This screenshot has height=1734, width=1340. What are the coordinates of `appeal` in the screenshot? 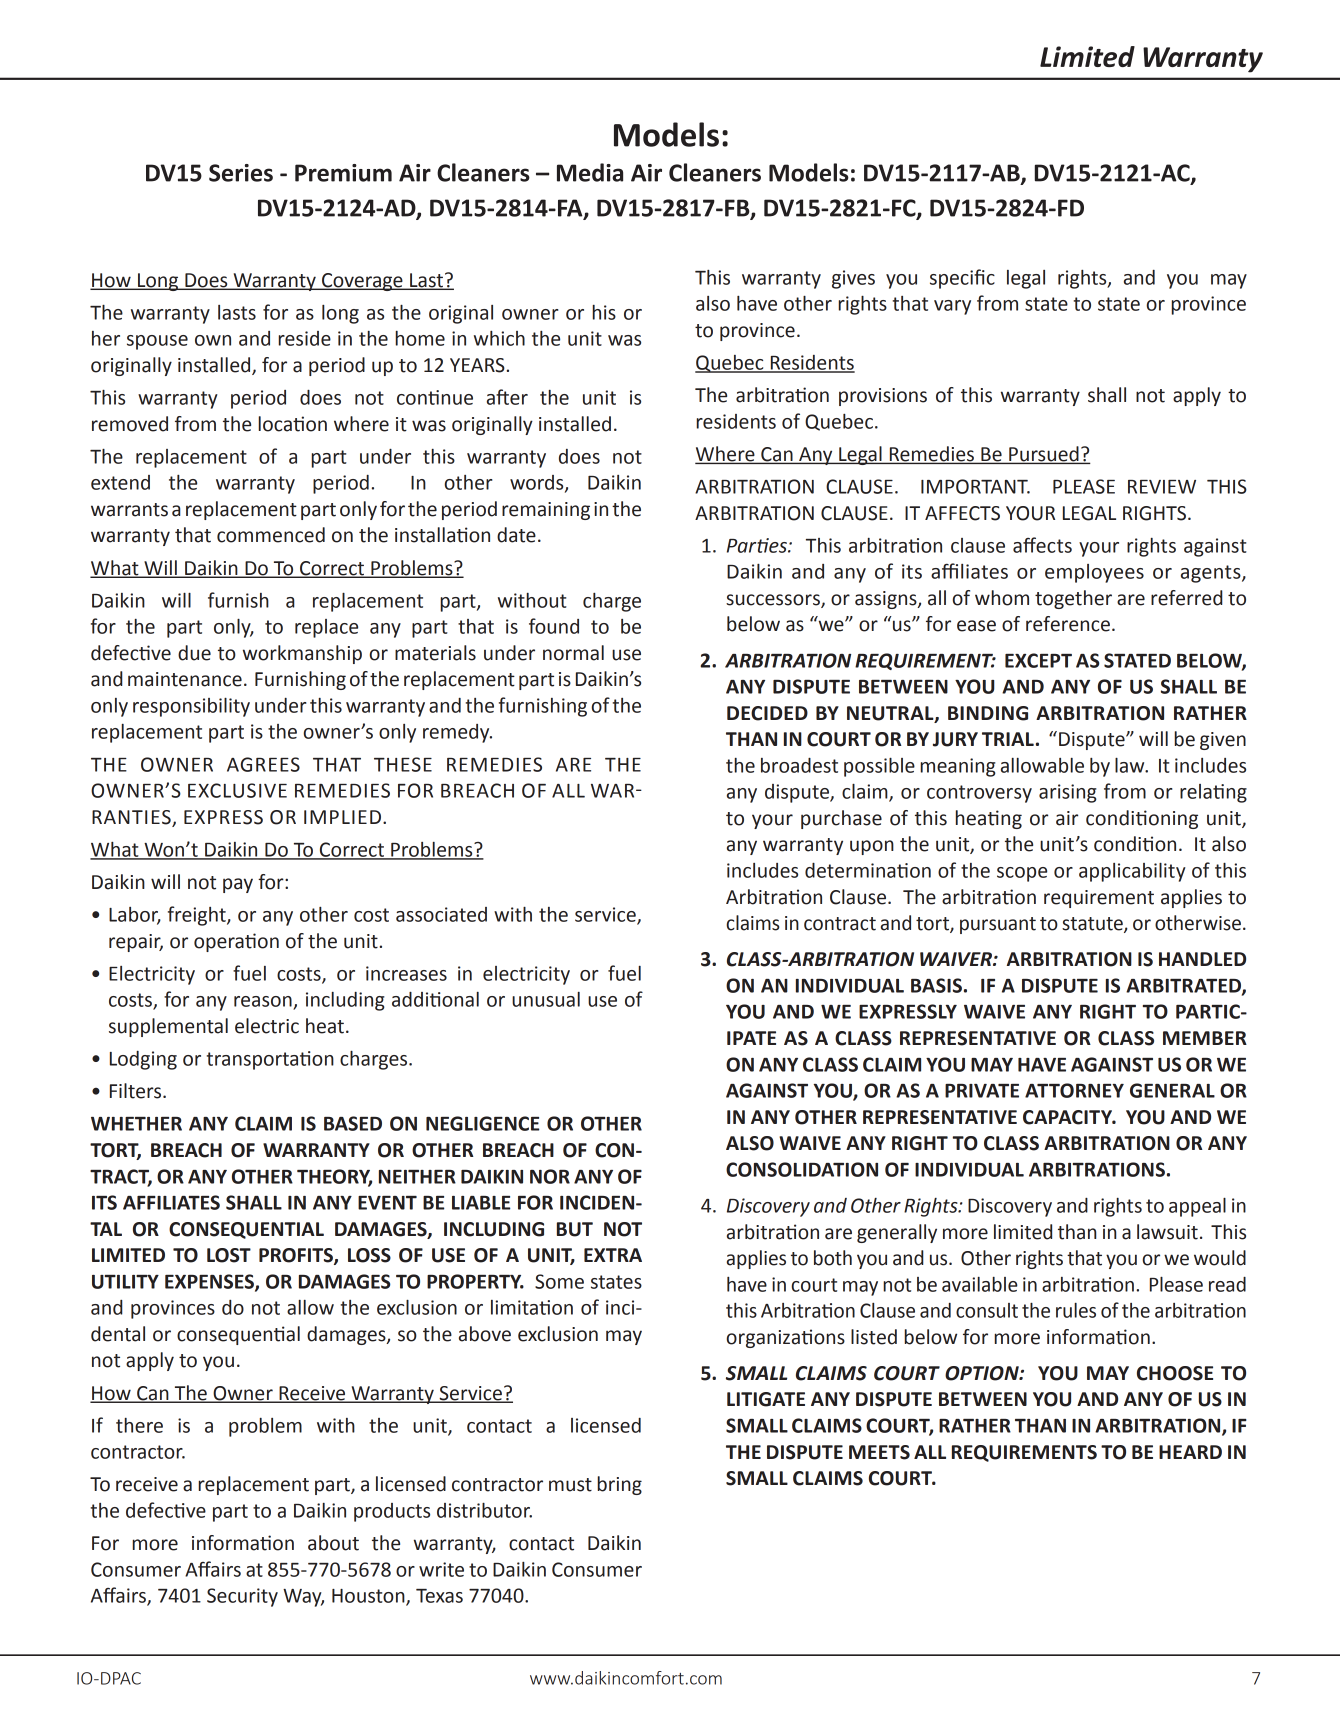 It's located at (1197, 1207).
